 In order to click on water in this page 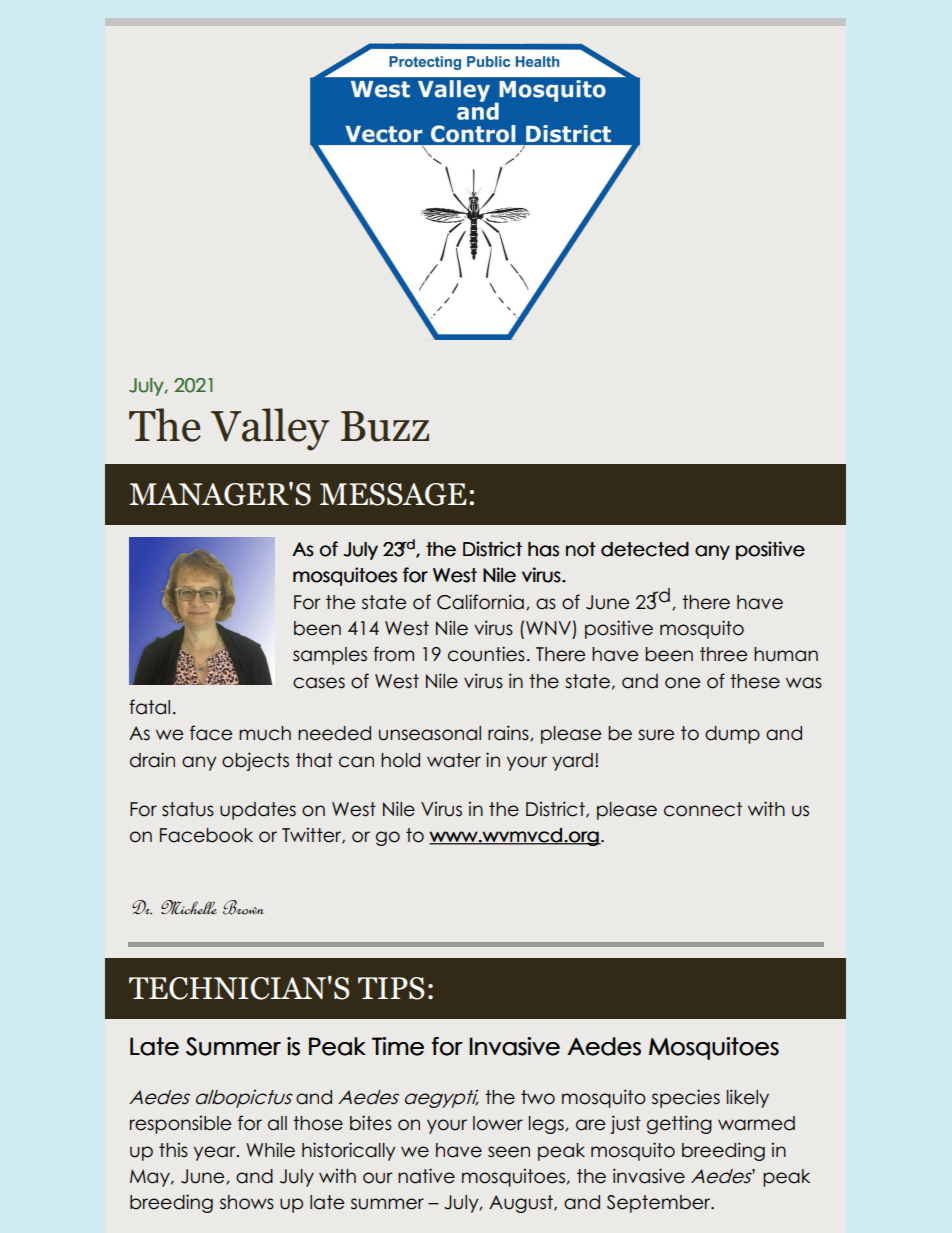, I will do `click(454, 760)`.
